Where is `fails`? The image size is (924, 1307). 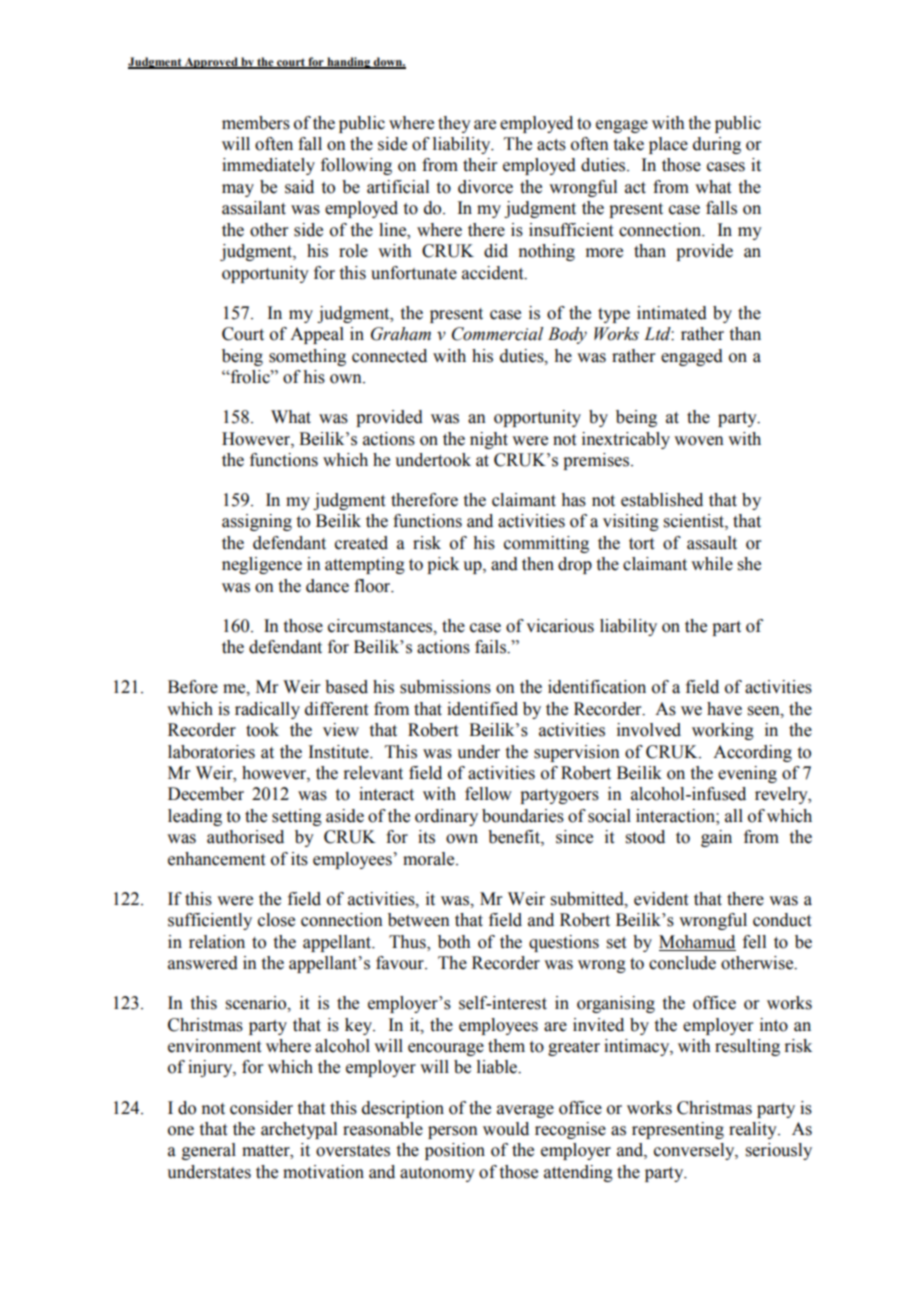
fails is located at coordinates (491, 647).
